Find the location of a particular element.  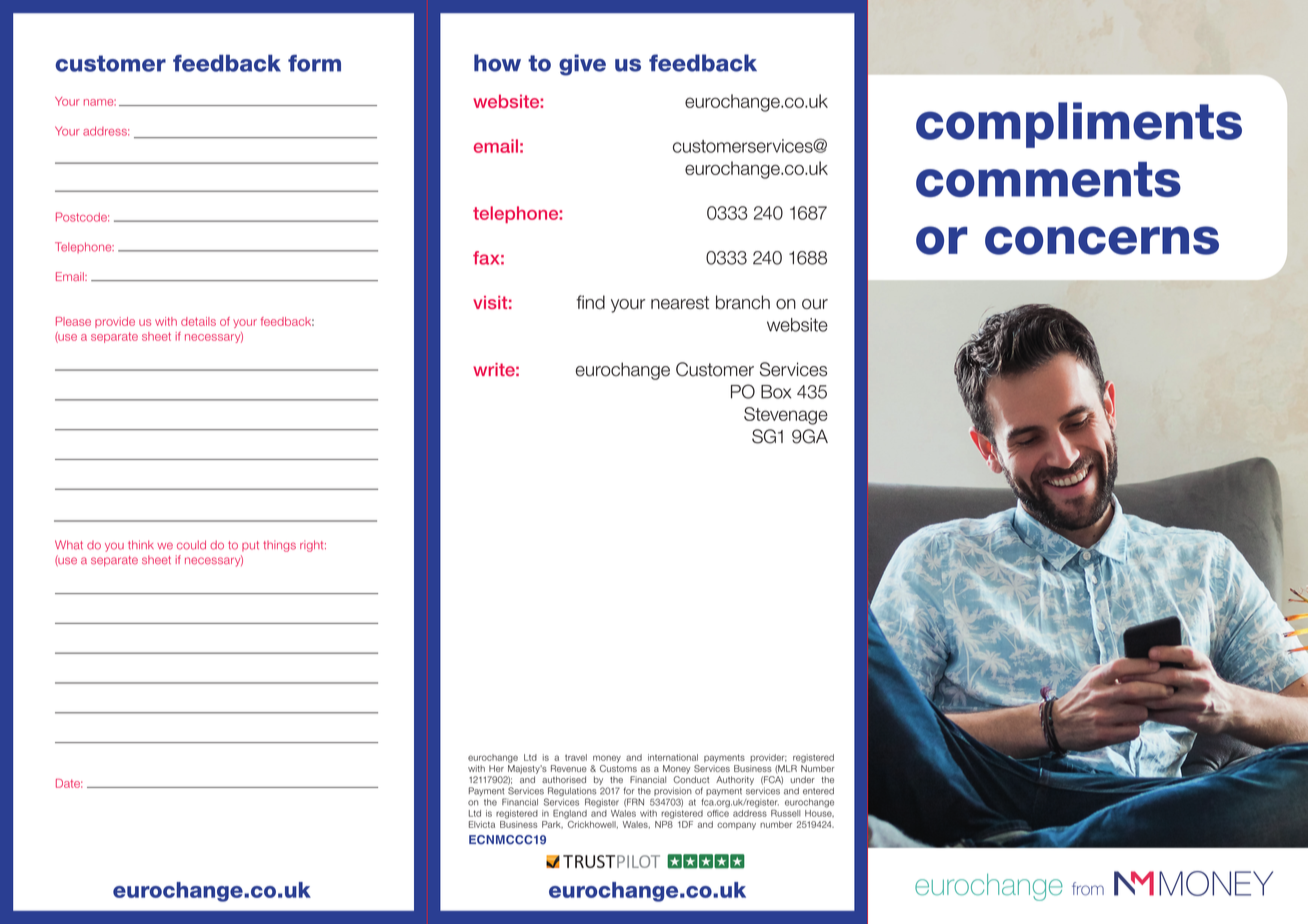

form is located at coordinates (314, 63).
